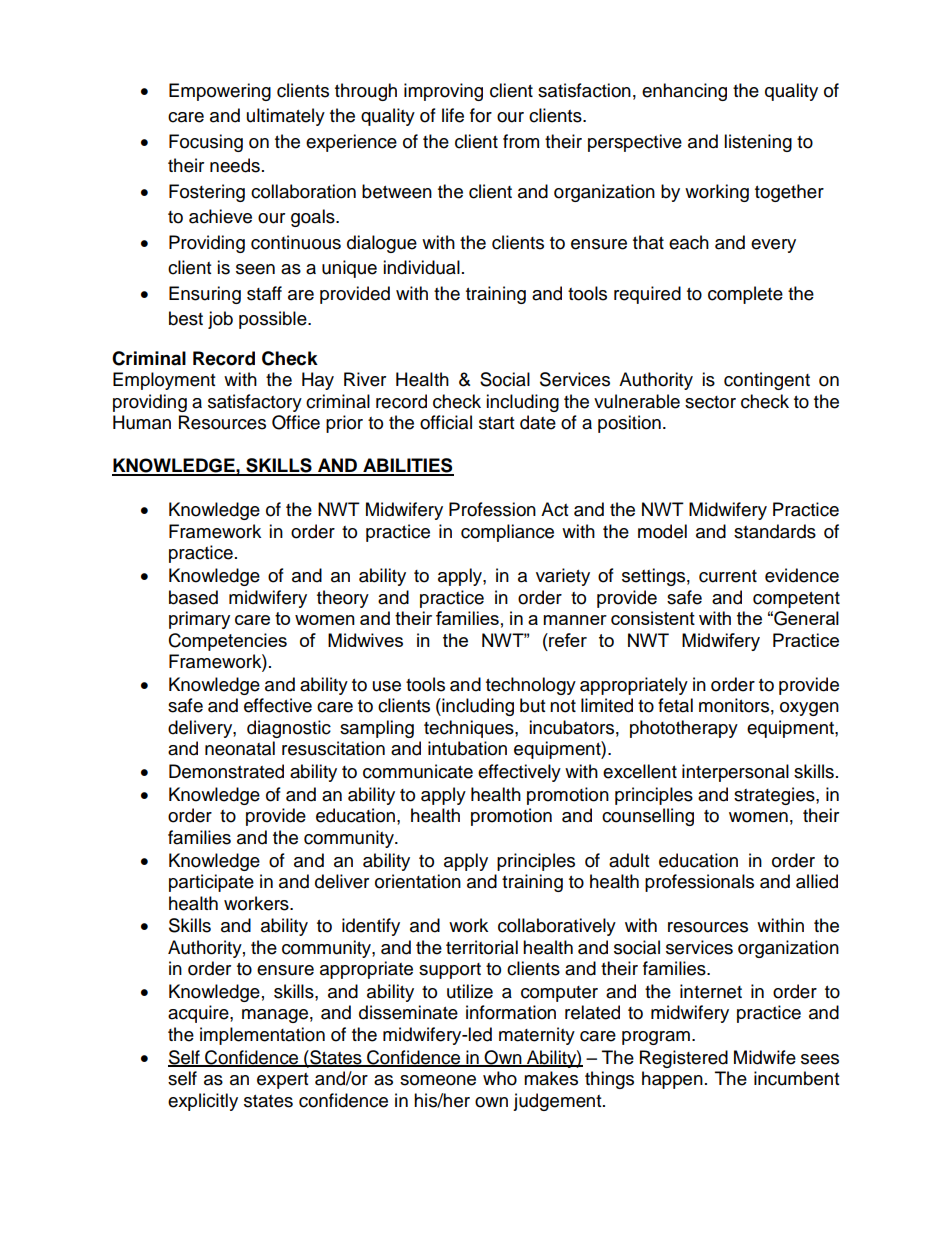  I want to click on explicitly, so click(203, 1102).
